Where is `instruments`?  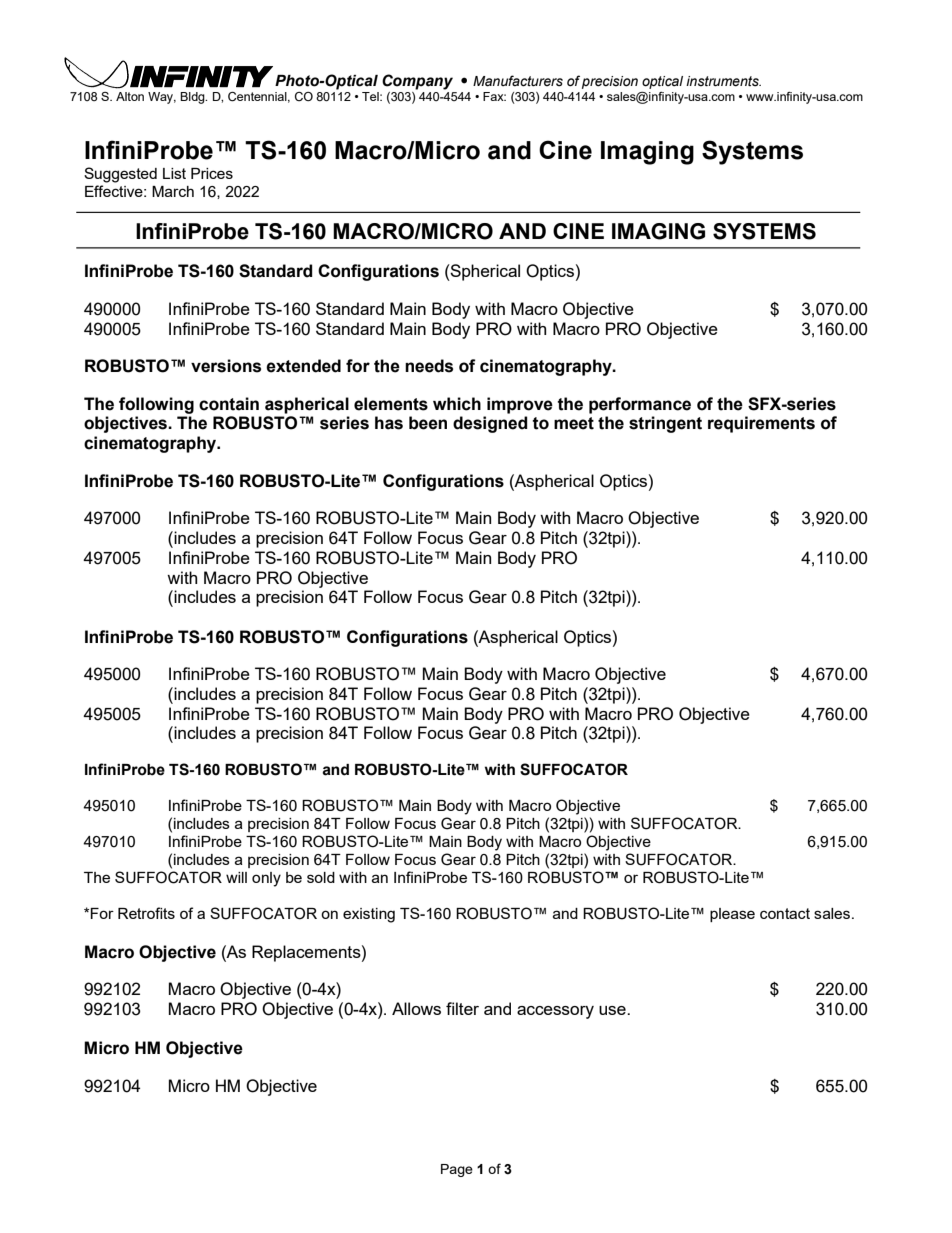 instruments is located at coordinates (723, 81).
